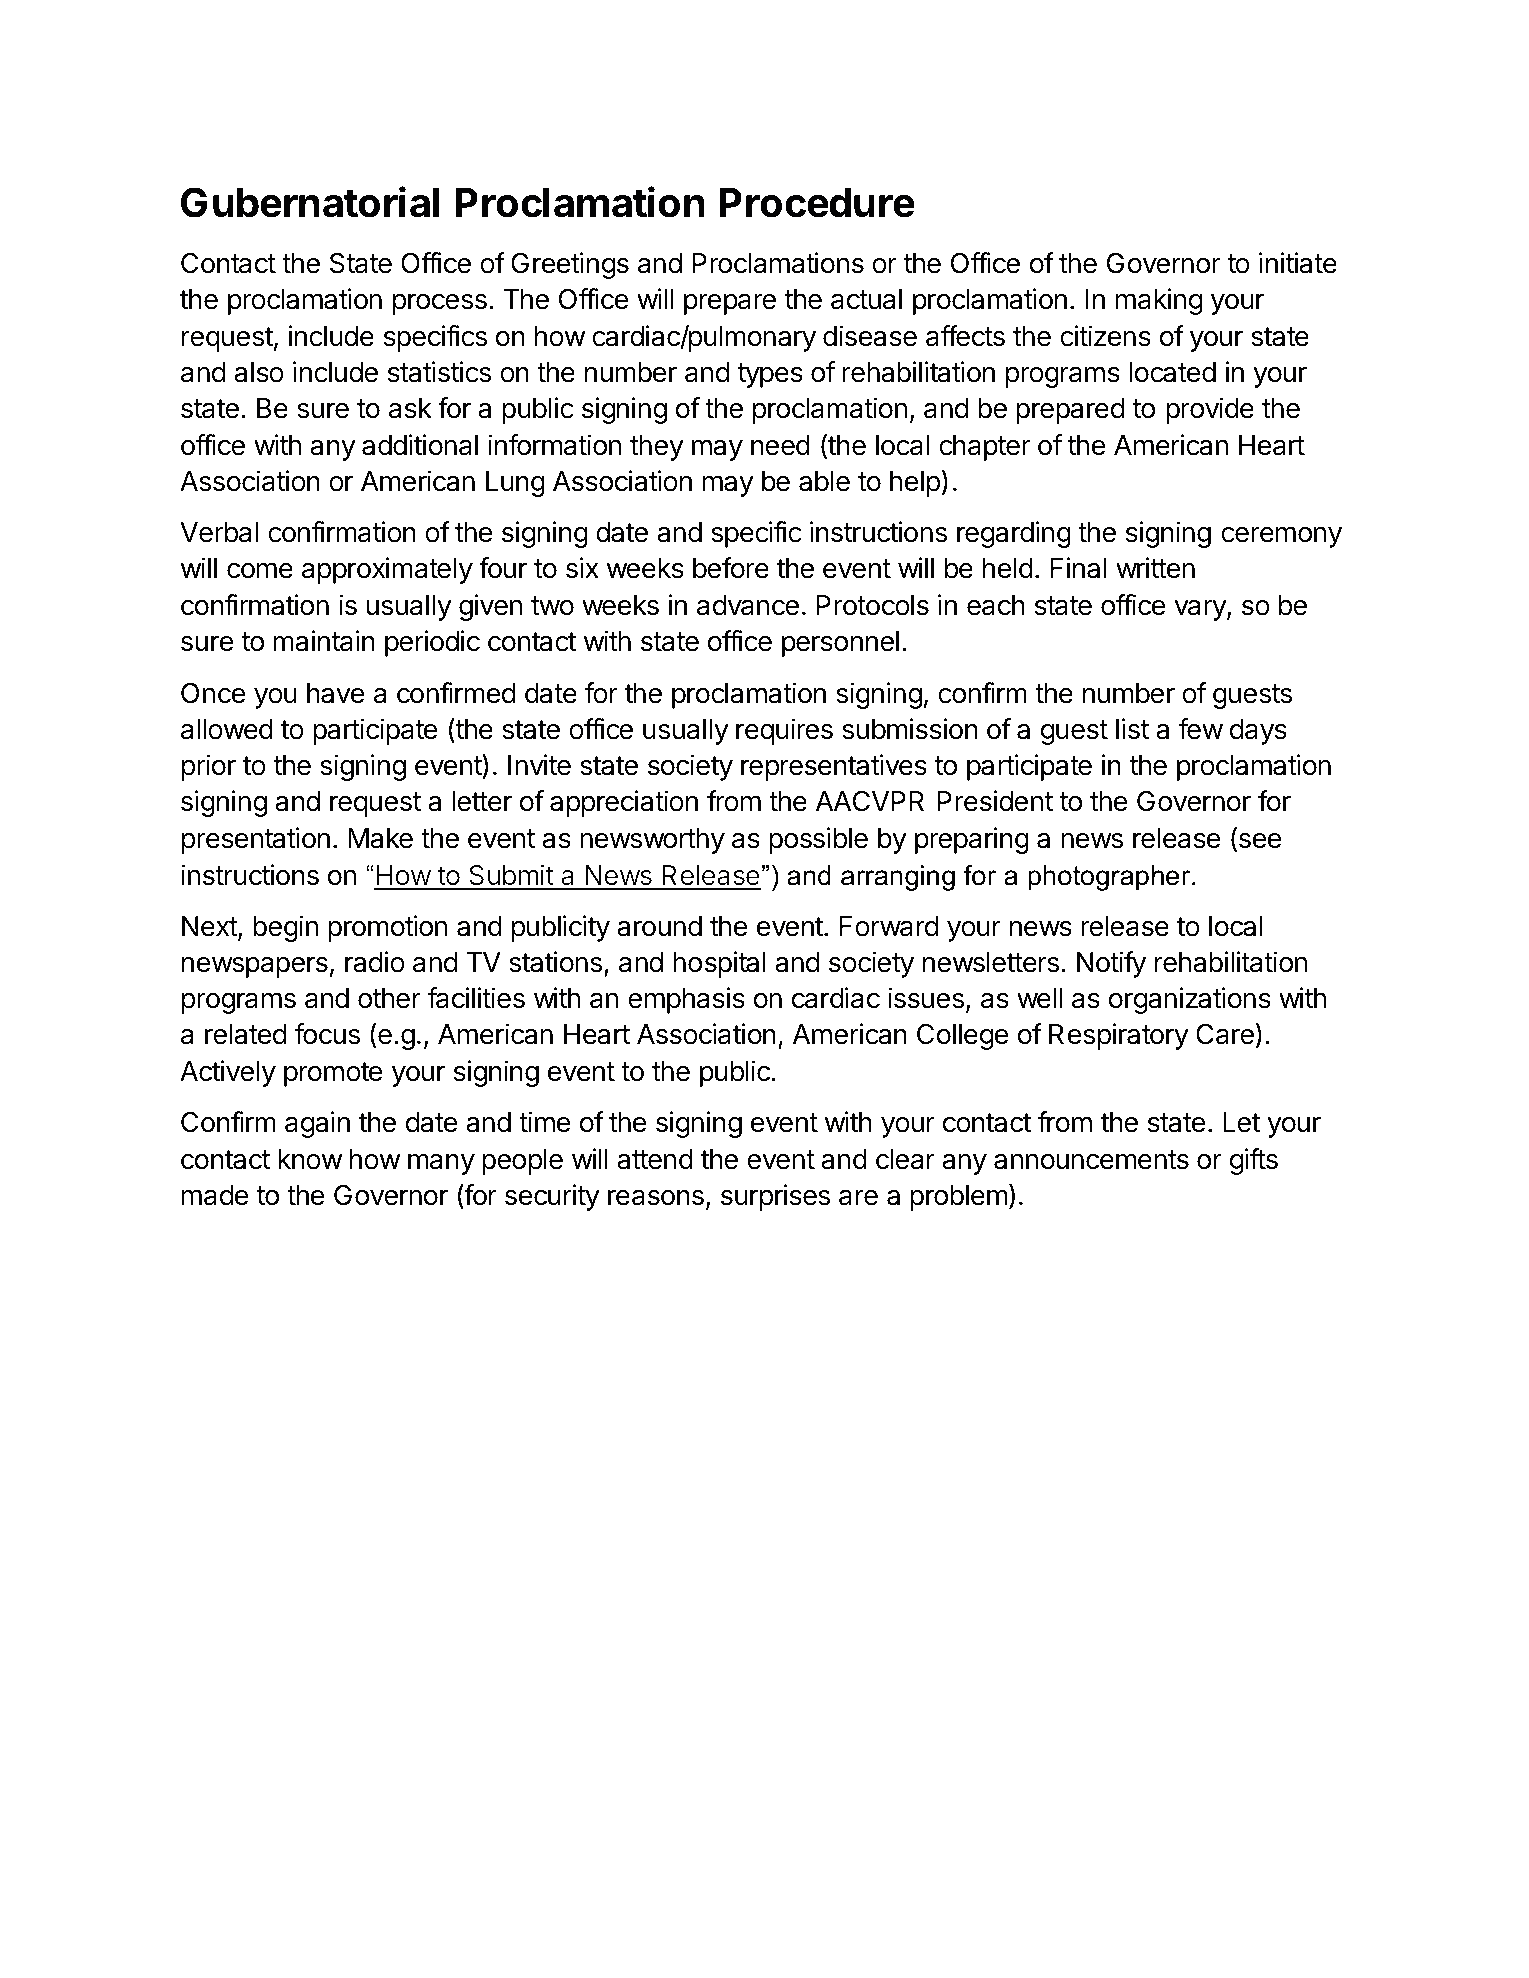  I want to click on maintain, so click(324, 641).
